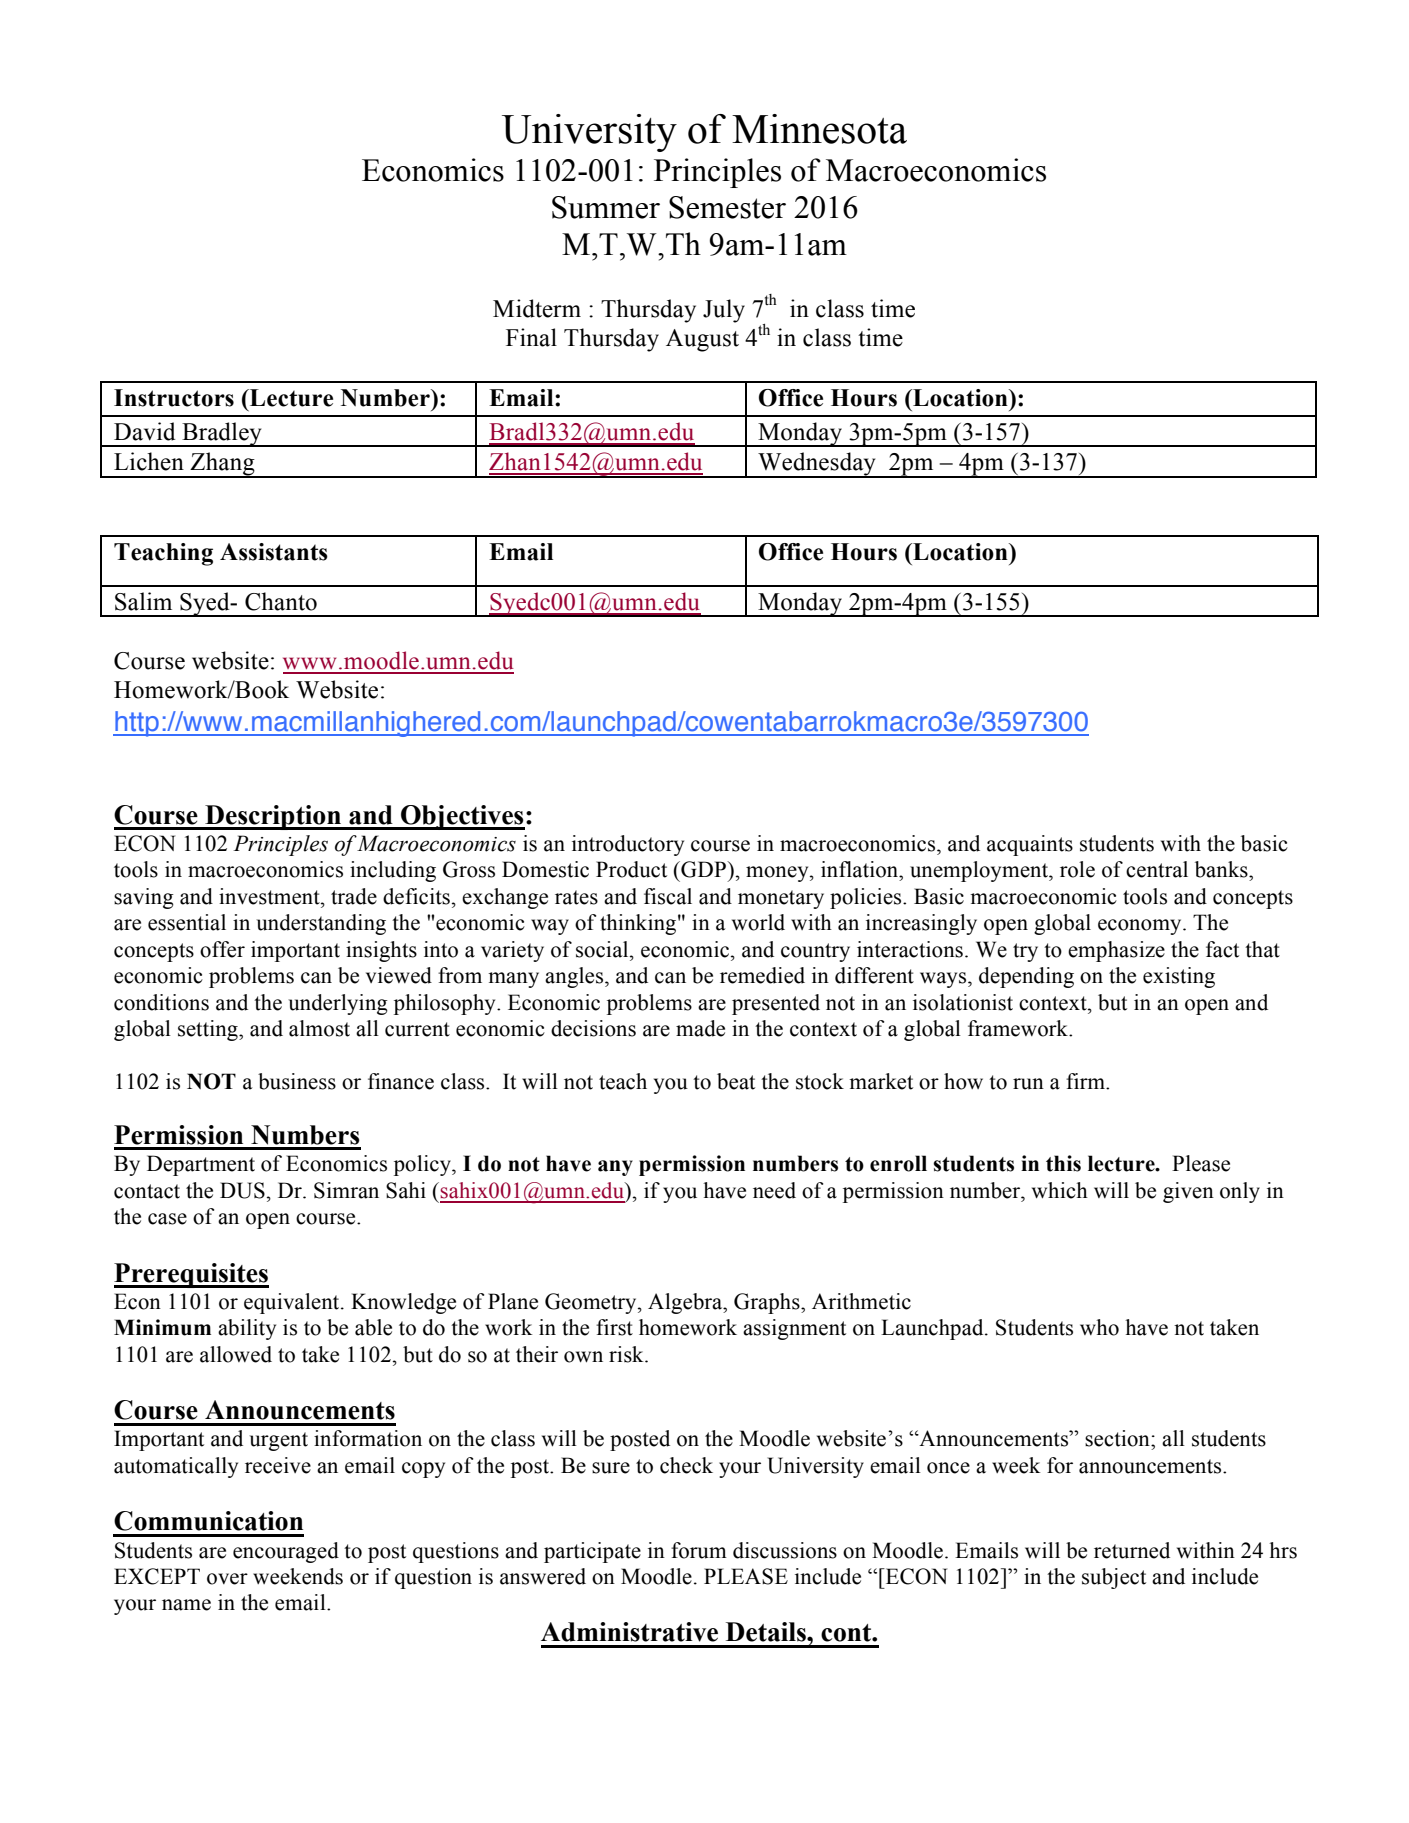  I want to click on Minnesota, so click(819, 129).
